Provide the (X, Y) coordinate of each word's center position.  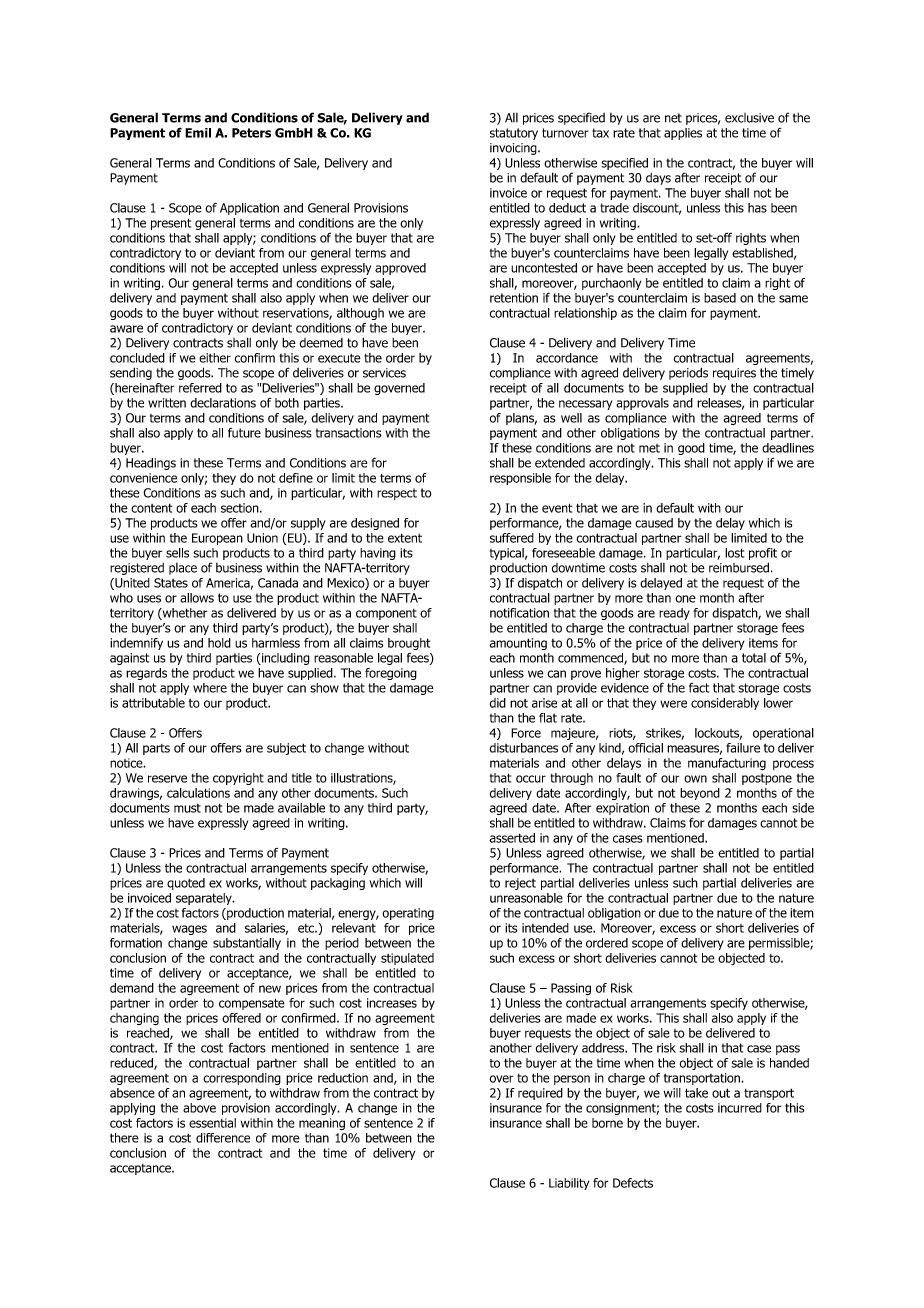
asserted (512, 838)
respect (397, 494)
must (187, 808)
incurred (740, 1108)
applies (683, 134)
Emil (198, 133)
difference (223, 1138)
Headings (151, 464)
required (540, 1094)
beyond (700, 794)
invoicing (514, 149)
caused (654, 523)
